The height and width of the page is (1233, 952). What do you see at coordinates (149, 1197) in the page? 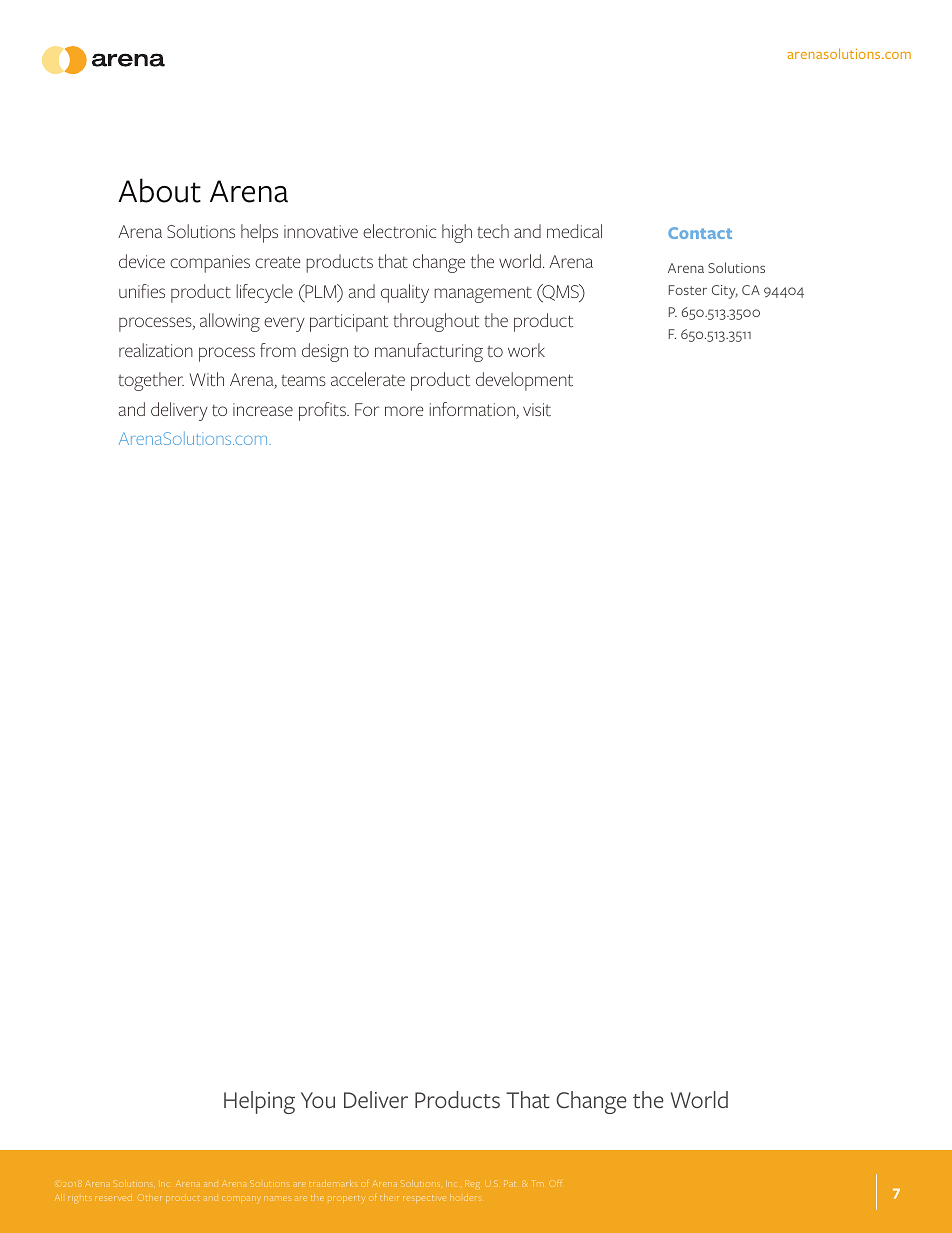
I see `Other` at bounding box center [149, 1197].
